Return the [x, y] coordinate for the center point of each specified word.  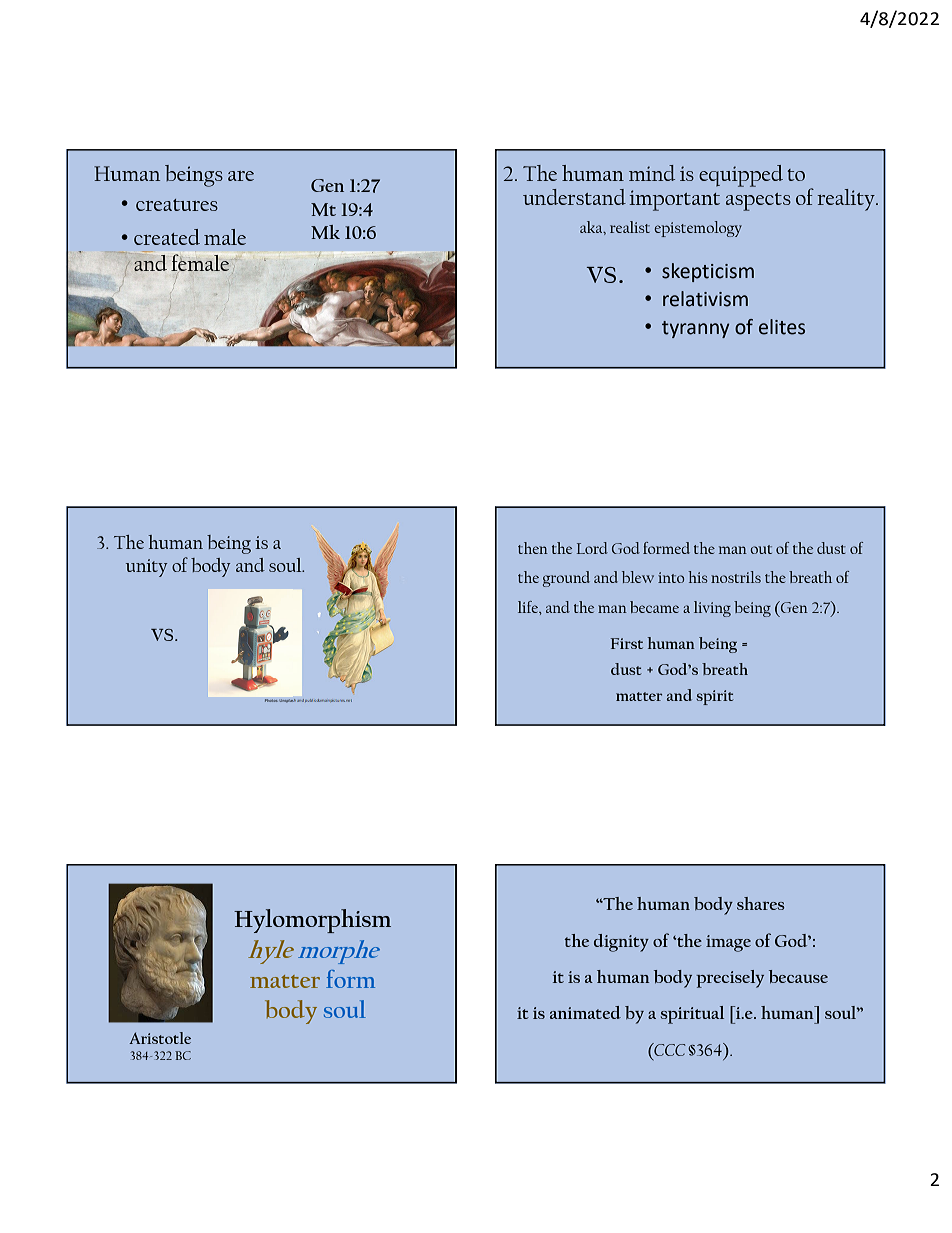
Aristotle [160, 1038]
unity [146, 568]
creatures [177, 205]
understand [574, 197]
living [712, 609]
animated [585, 1012]
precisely [730, 979]
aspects [758, 202]
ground [566, 579]
